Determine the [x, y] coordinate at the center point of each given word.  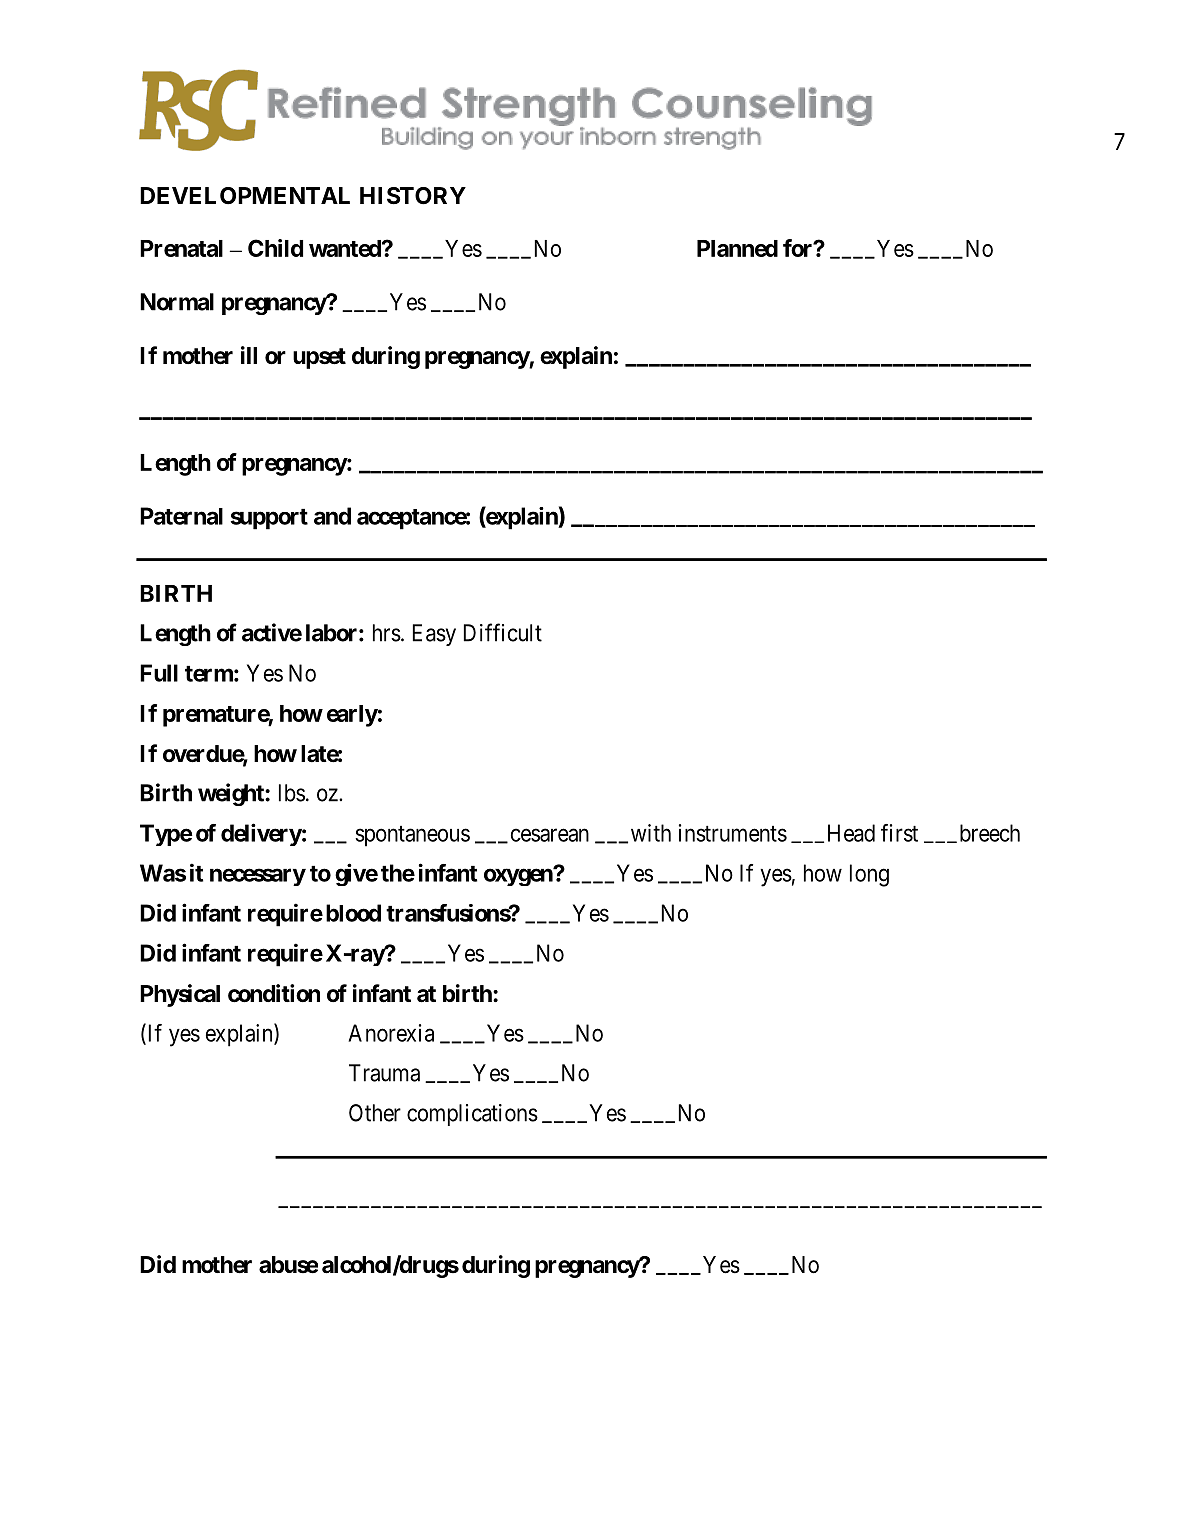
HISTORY [413, 196]
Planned [737, 248]
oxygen [519, 877]
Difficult [503, 632]
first [899, 833]
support [269, 519]
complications [472, 1115]
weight [232, 794]
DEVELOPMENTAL [245, 196]
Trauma [384, 1073]
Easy [434, 635]
